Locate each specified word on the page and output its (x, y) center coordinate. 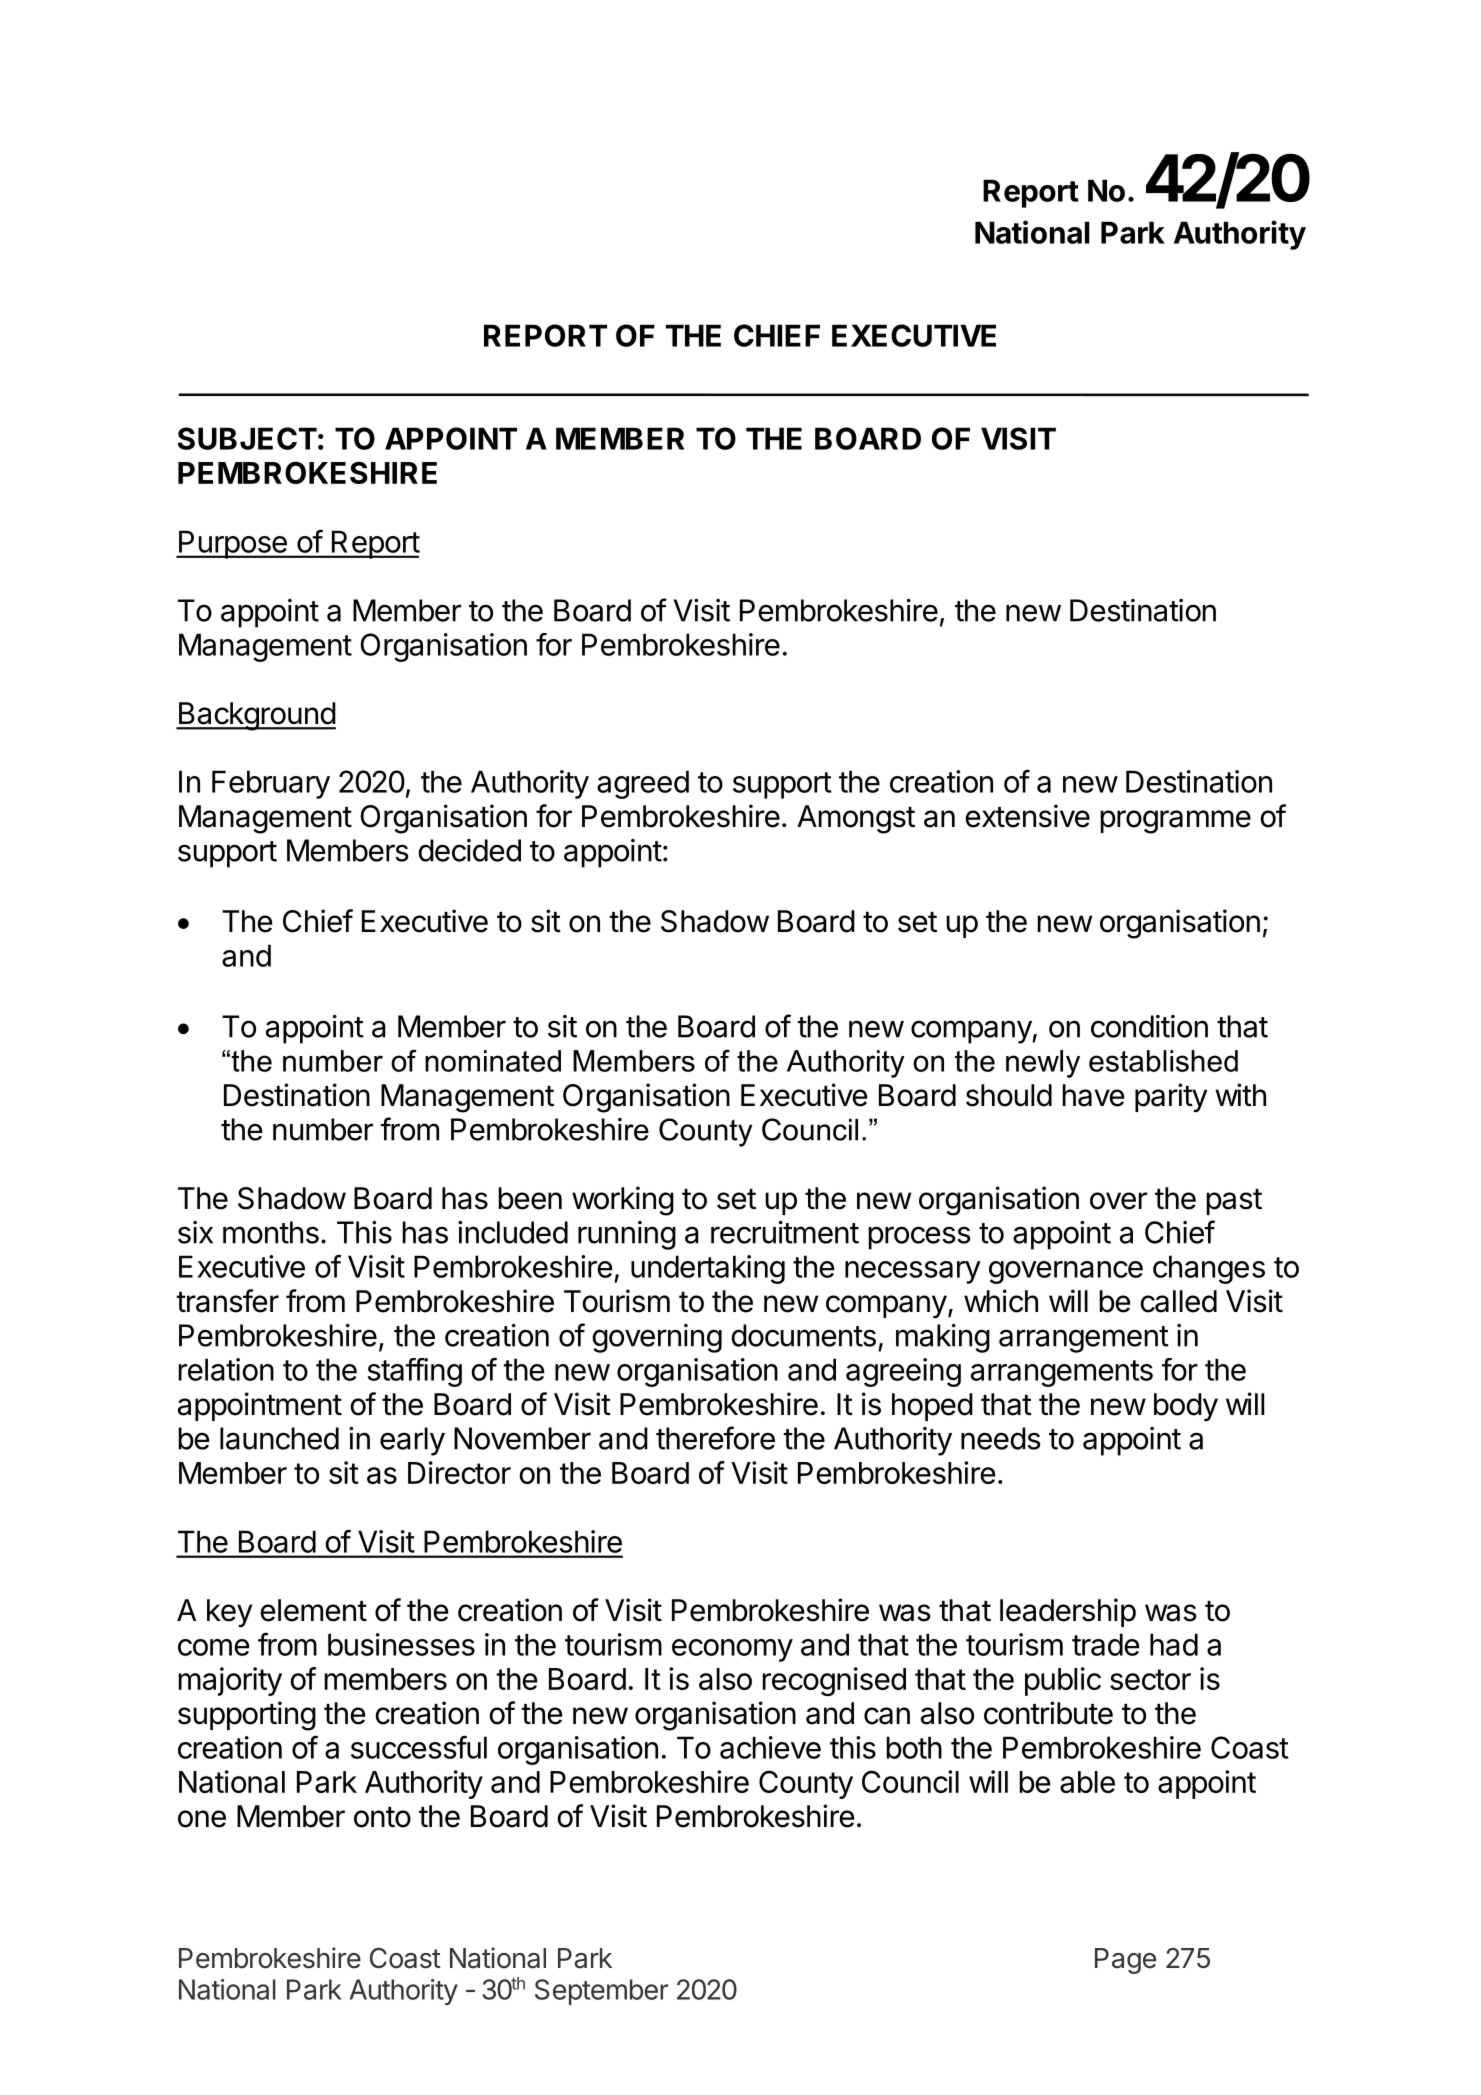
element (313, 1610)
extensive (1027, 816)
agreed (643, 784)
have (1093, 1095)
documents (803, 1335)
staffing (415, 1372)
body (1186, 1407)
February (271, 784)
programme (1175, 822)
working (623, 1201)
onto (382, 1817)
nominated (493, 1061)
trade (1106, 1644)
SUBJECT (247, 438)
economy (732, 1650)
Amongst (856, 819)
